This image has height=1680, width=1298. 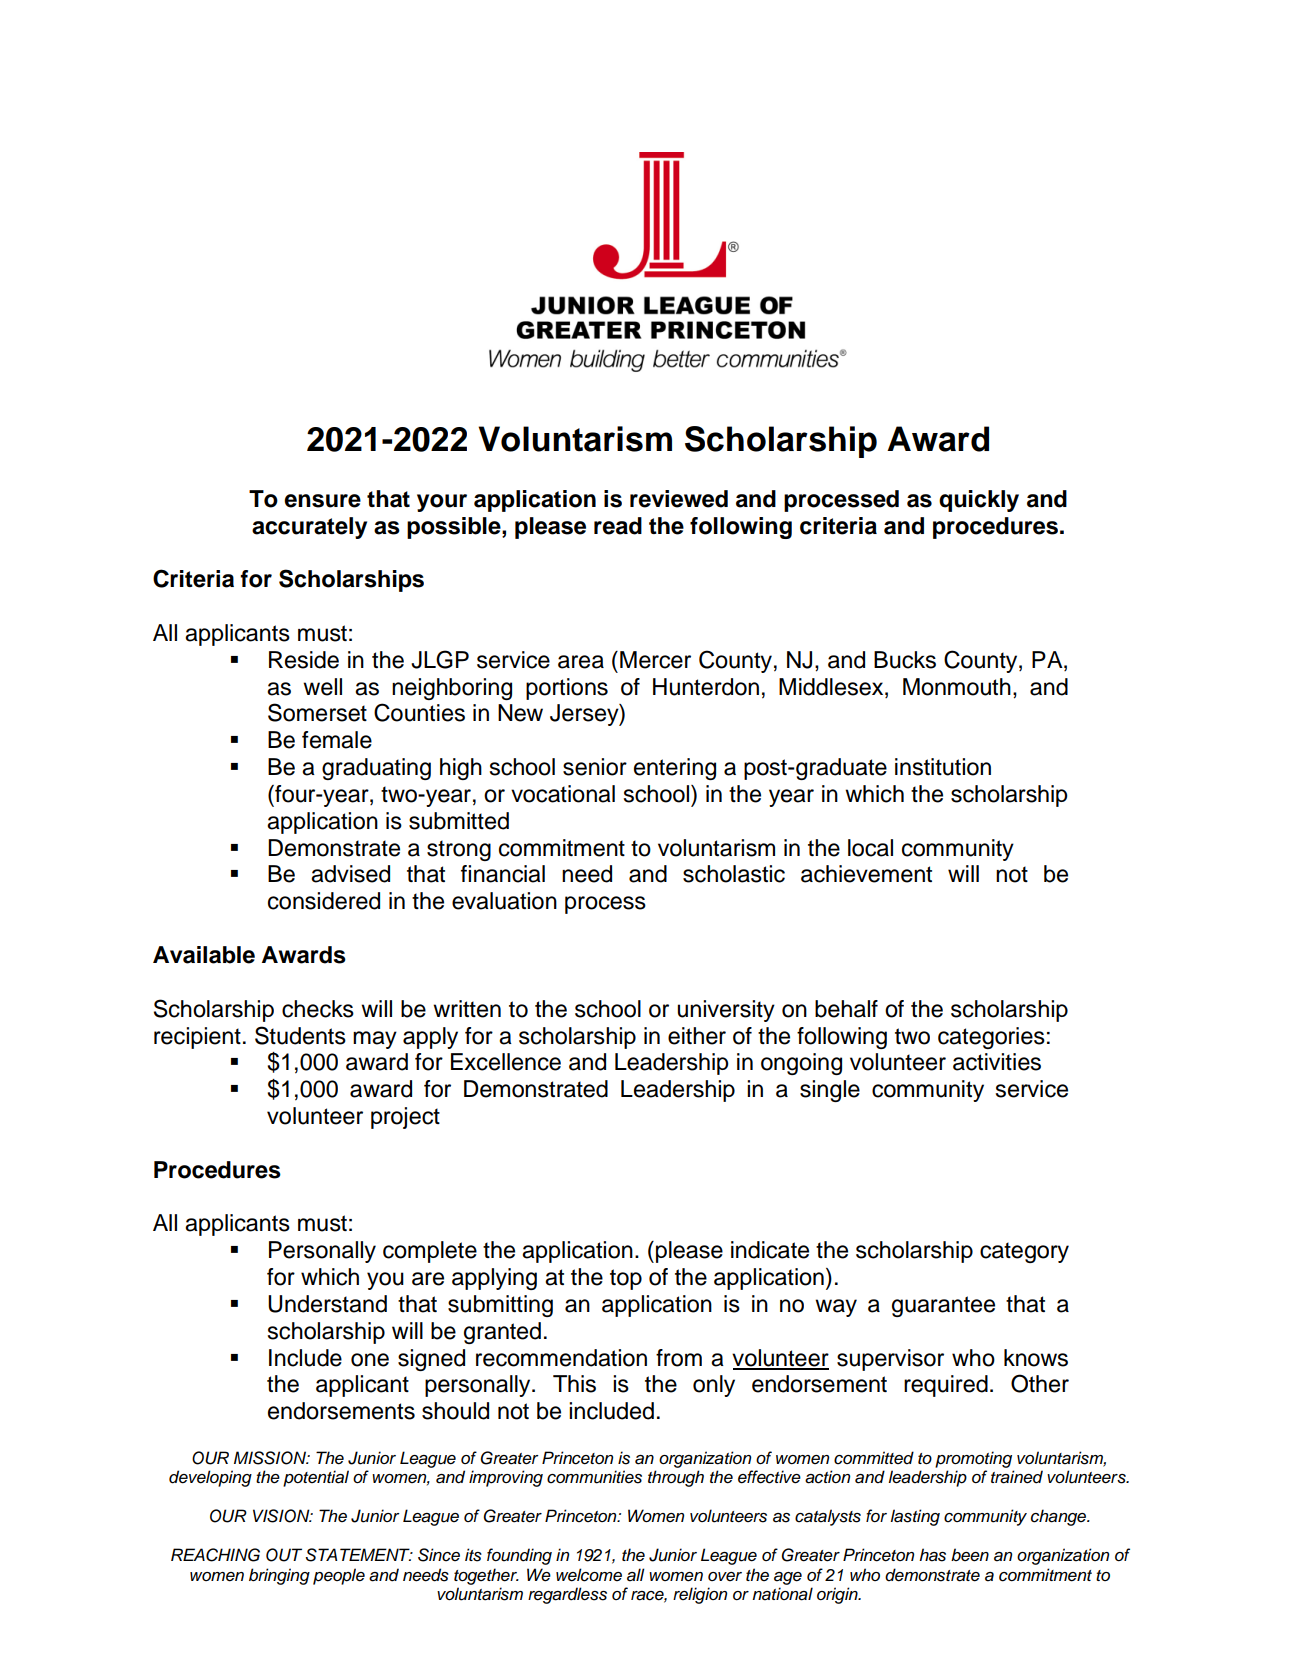 I want to click on quickly, so click(x=979, y=501).
